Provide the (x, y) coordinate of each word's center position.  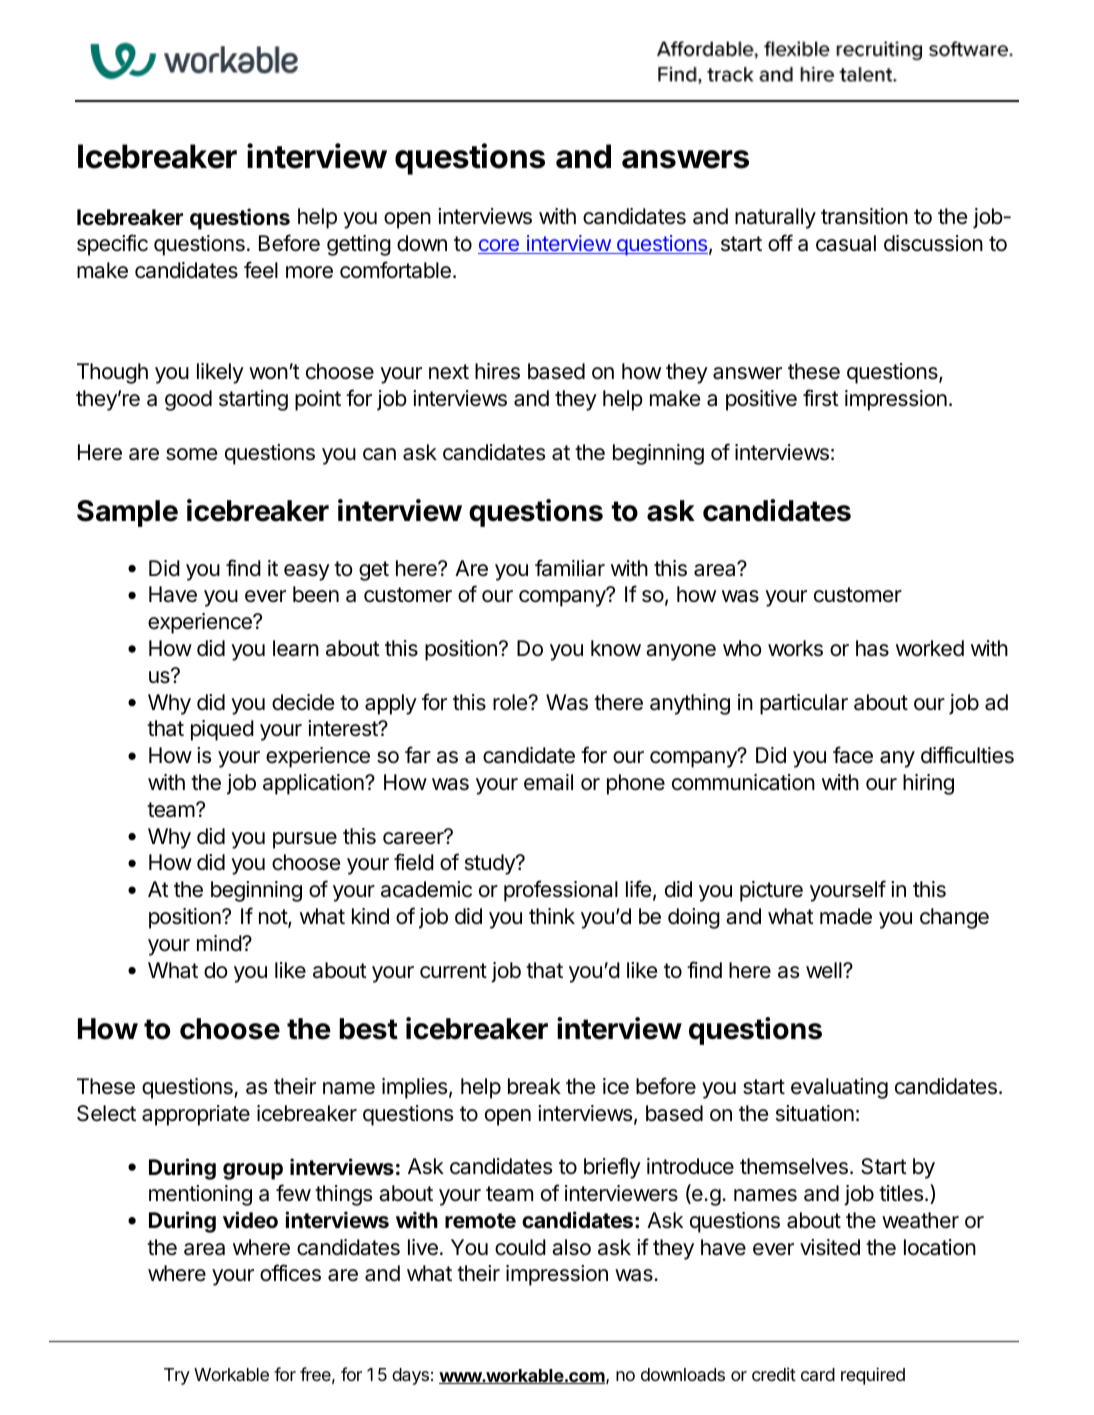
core (499, 246)
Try (177, 1376)
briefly (612, 1168)
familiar (570, 568)
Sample (127, 513)
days (410, 1376)
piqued (222, 730)
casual (846, 243)
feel (261, 270)
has (872, 648)
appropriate (196, 1115)
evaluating (839, 1088)
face (853, 755)
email (548, 782)
